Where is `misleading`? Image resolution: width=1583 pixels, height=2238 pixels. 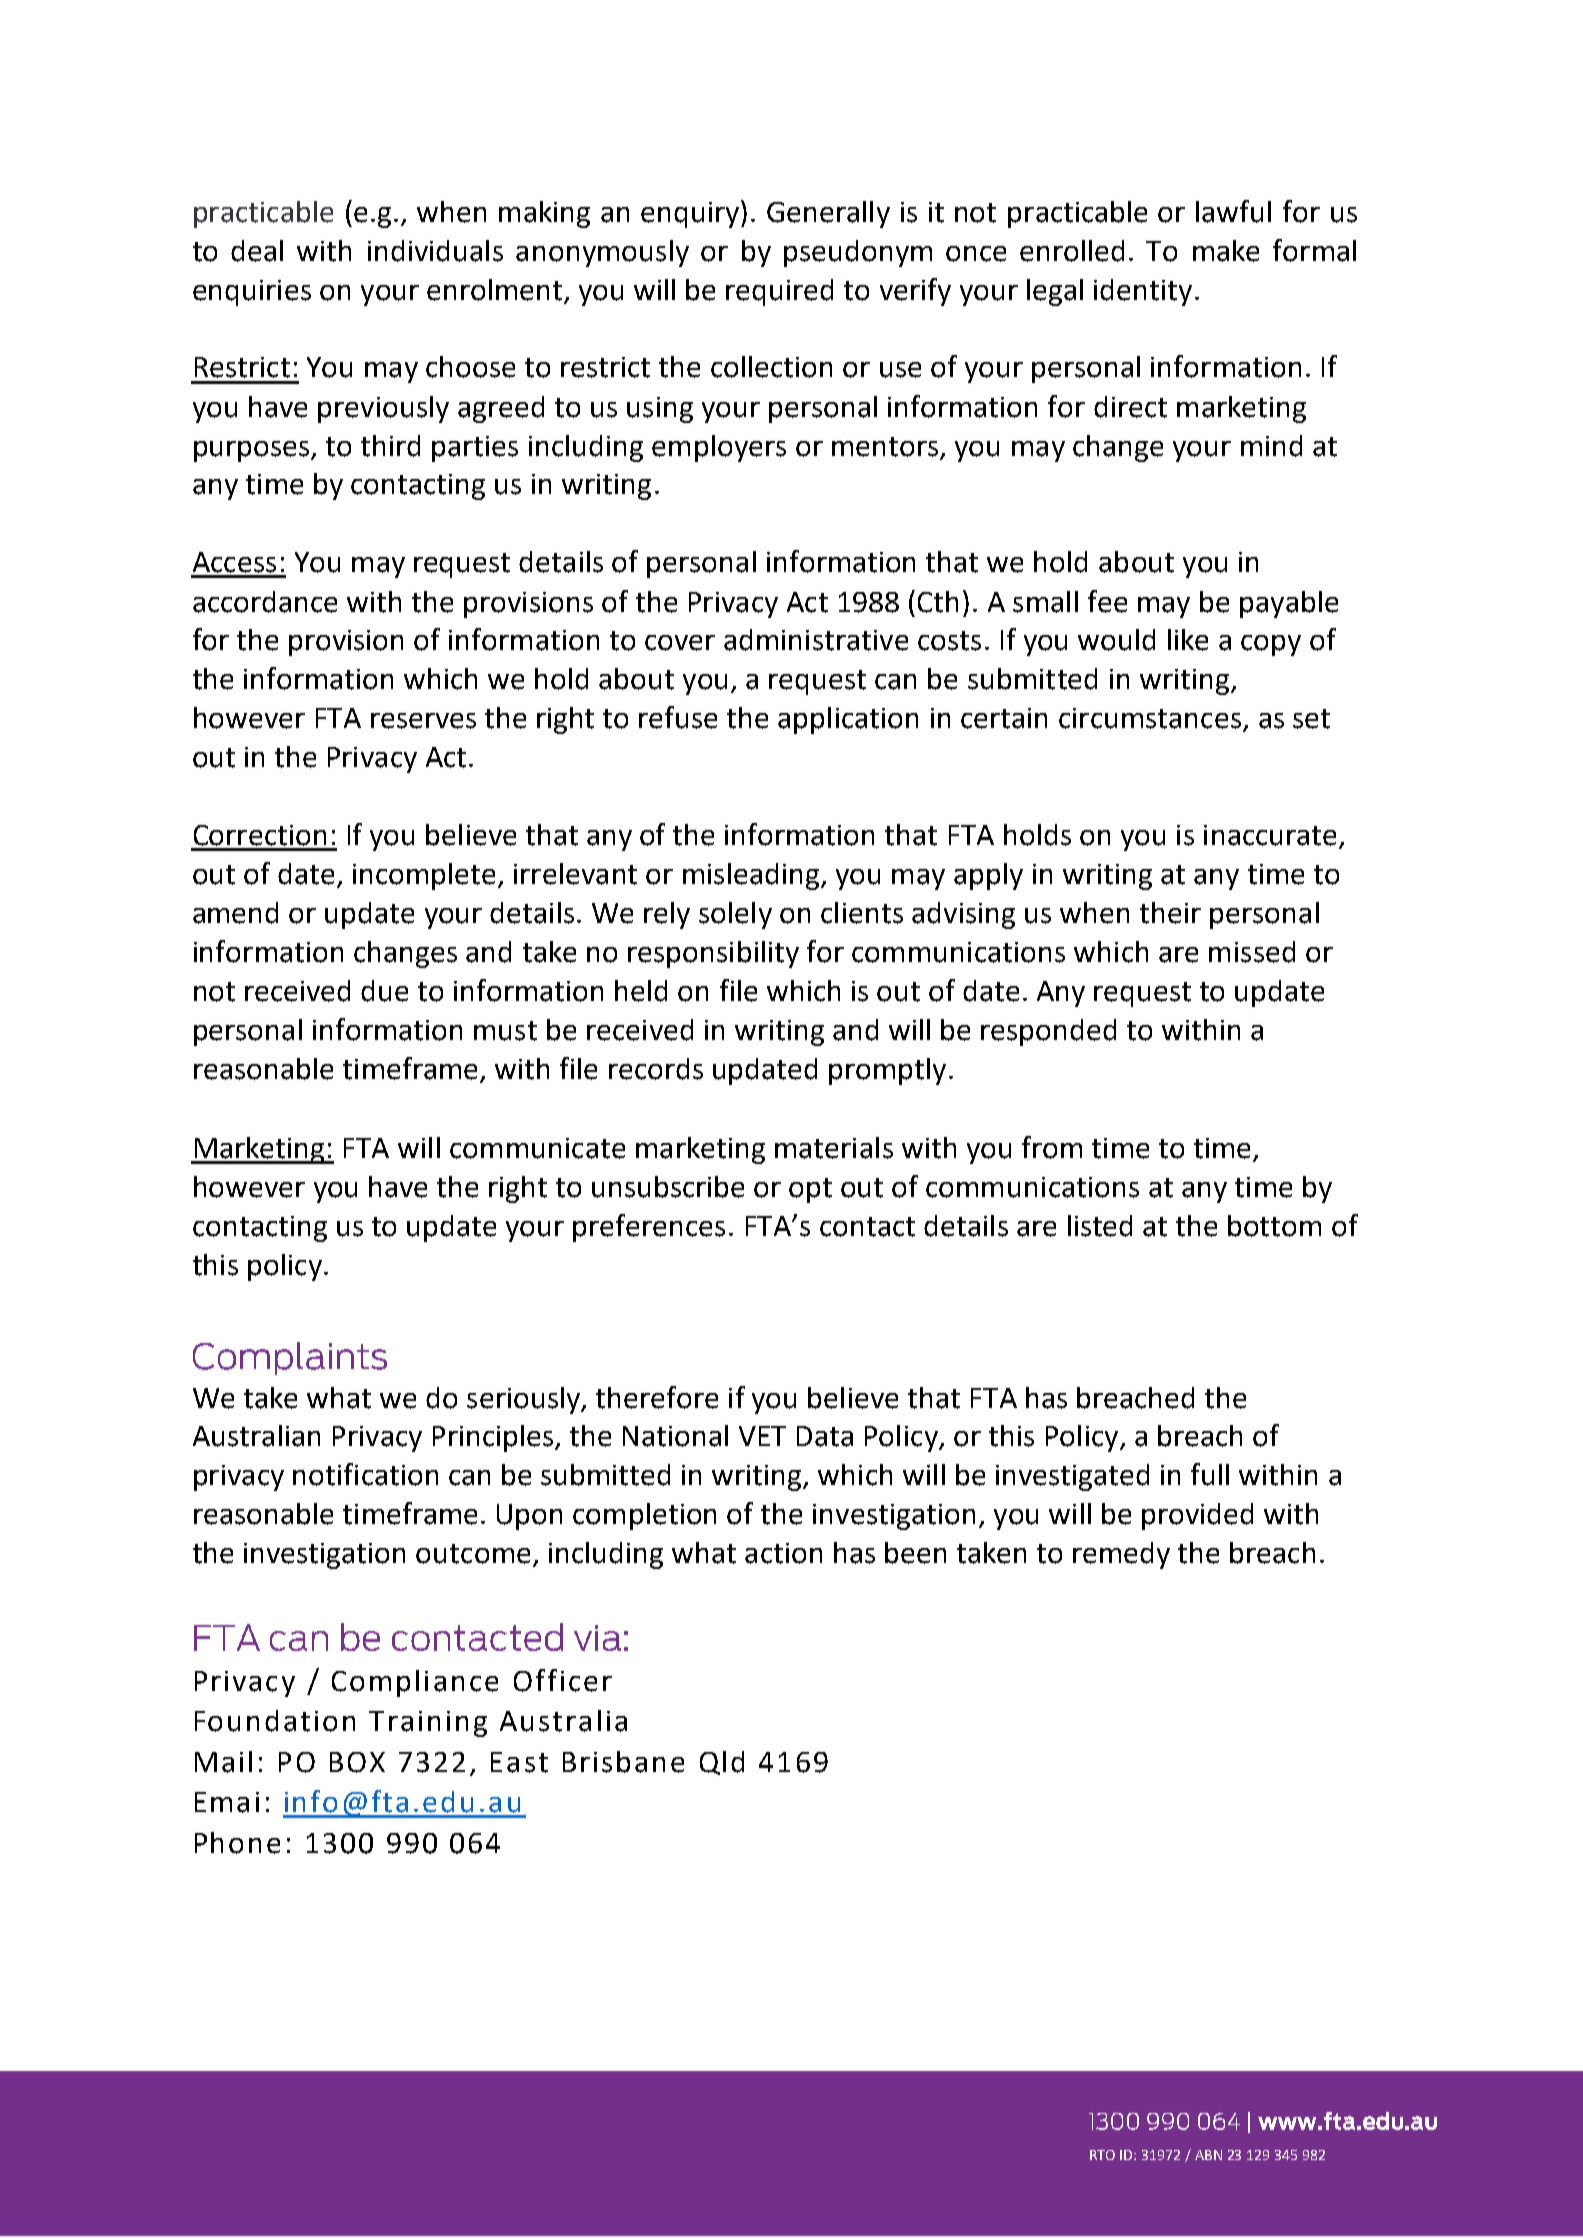 misleading is located at coordinates (752, 876).
